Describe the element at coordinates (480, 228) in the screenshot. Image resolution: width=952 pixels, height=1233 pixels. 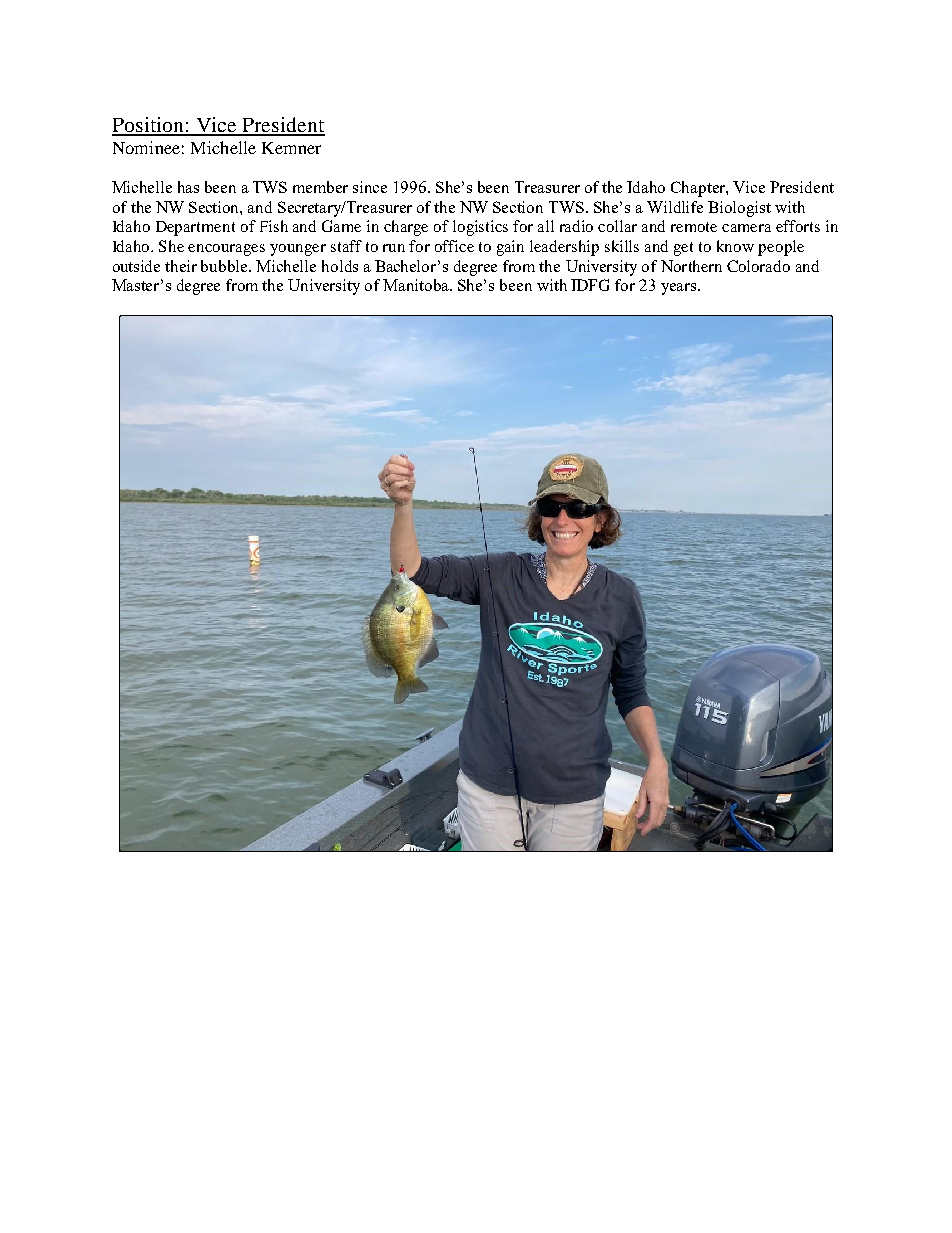
I see `logistics` at that location.
